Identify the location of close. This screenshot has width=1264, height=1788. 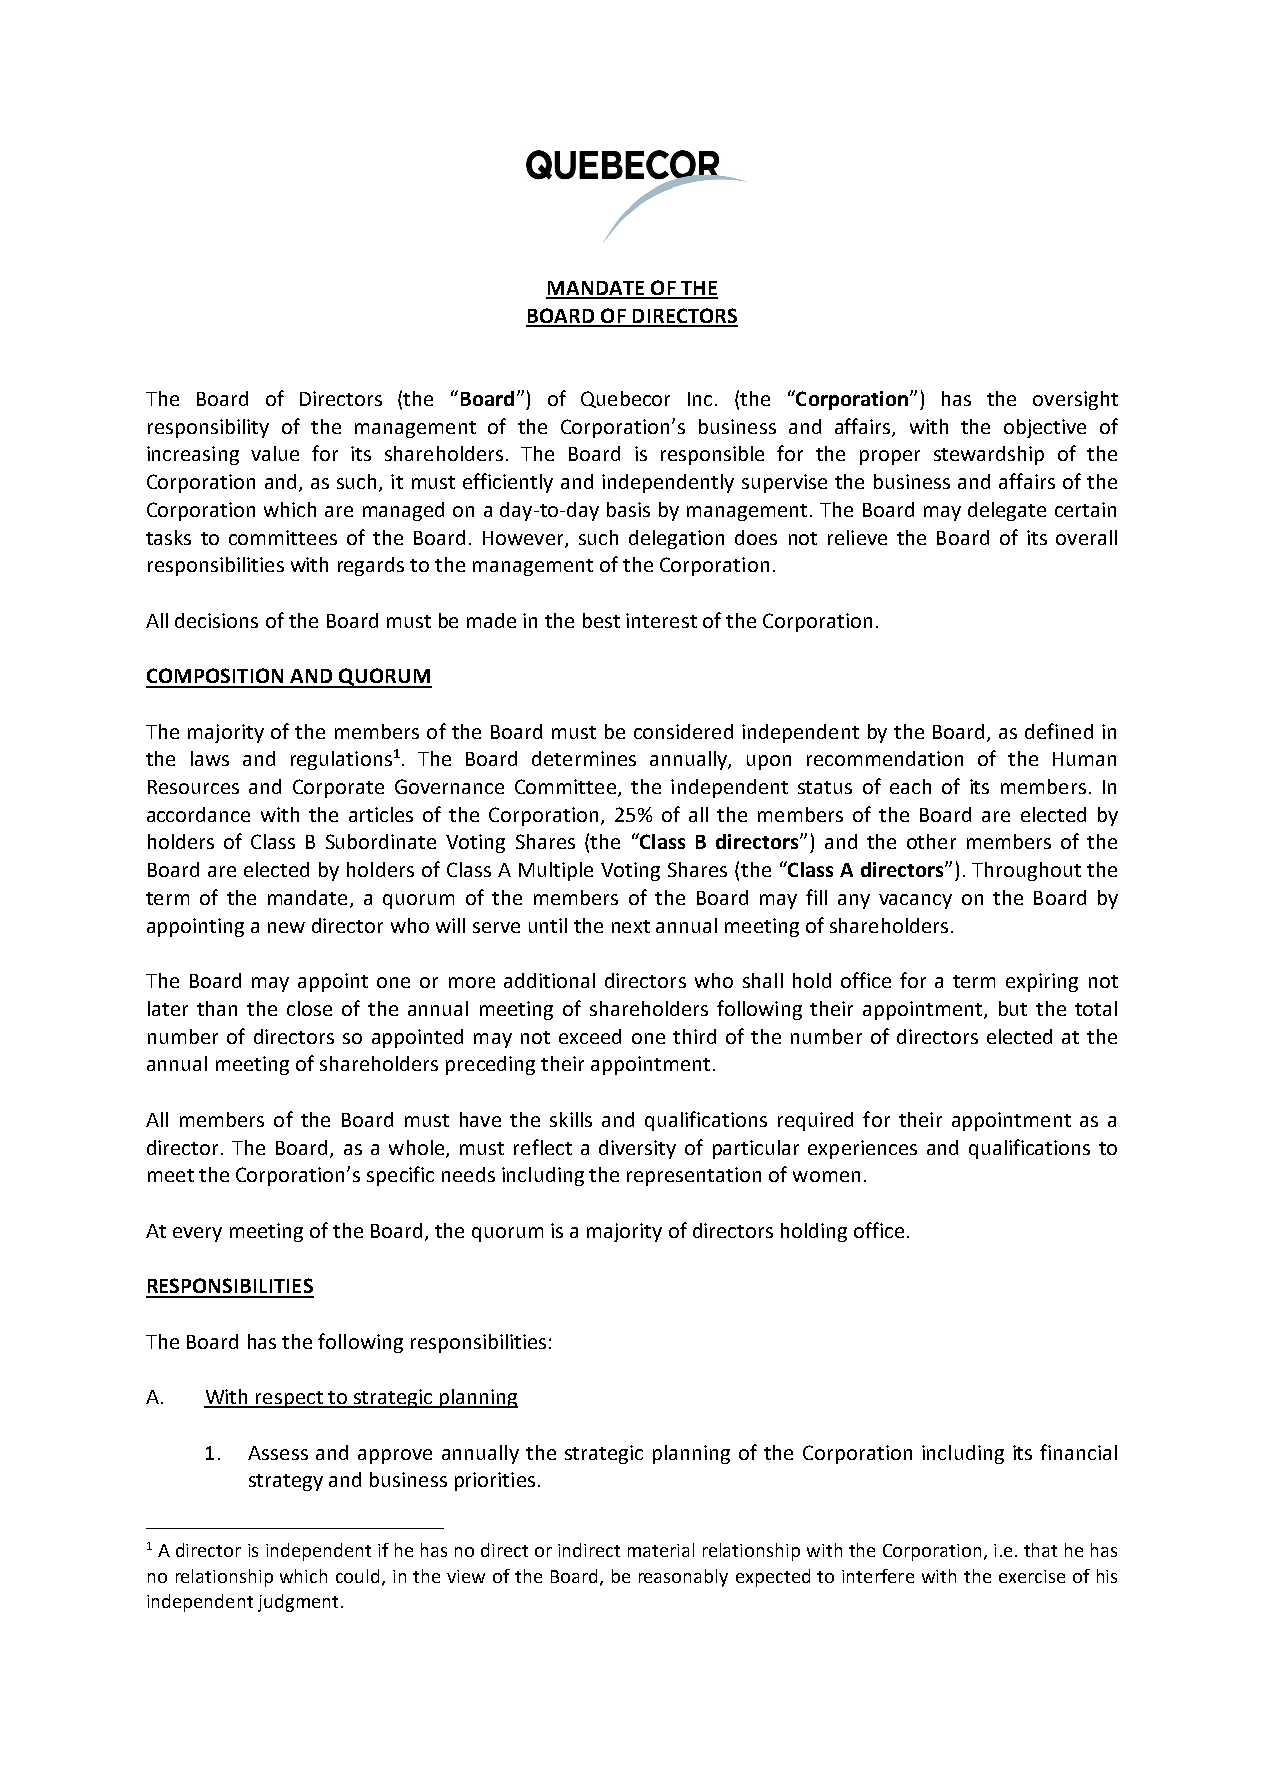
(309, 1008).
